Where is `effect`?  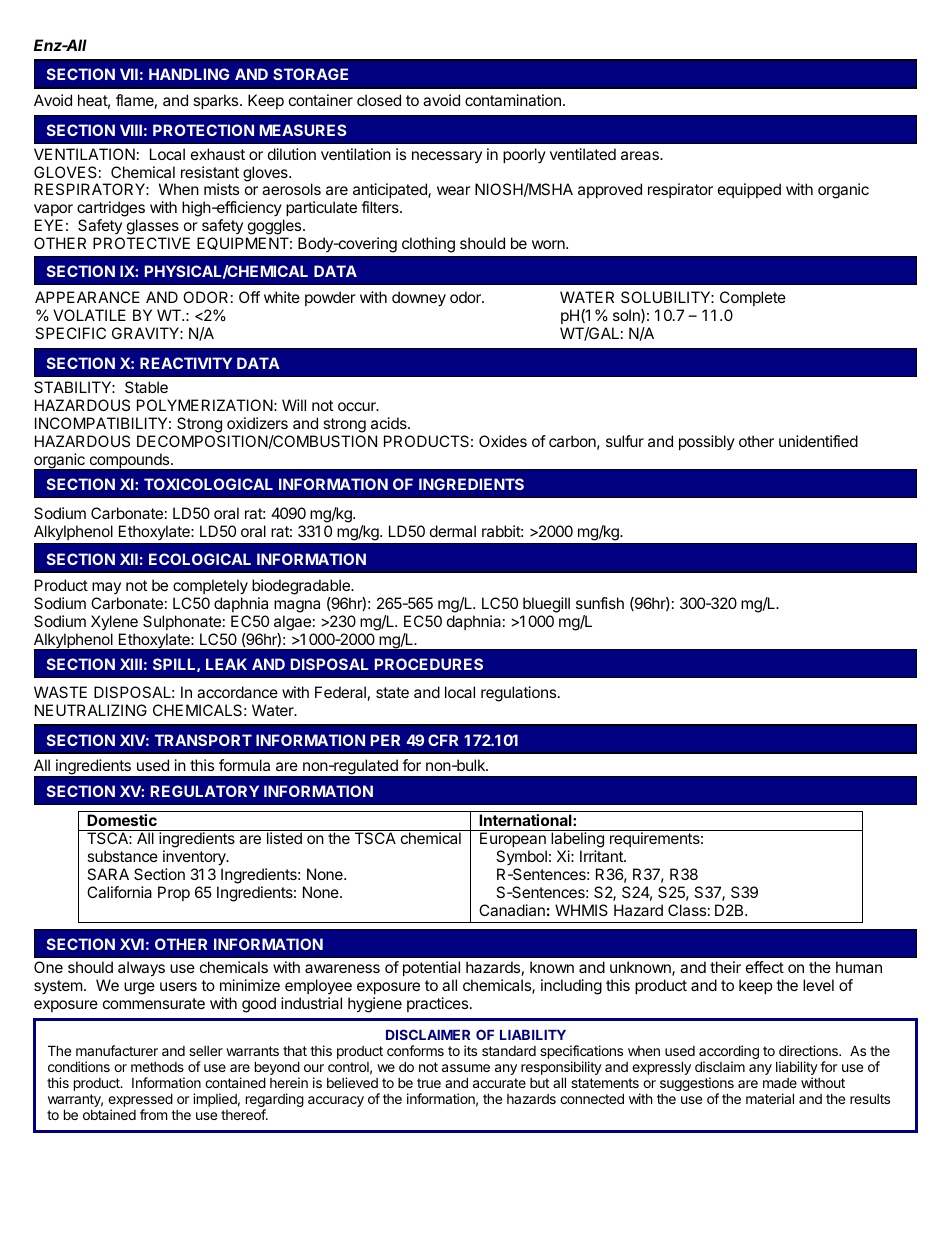
effect is located at coordinates (765, 967).
